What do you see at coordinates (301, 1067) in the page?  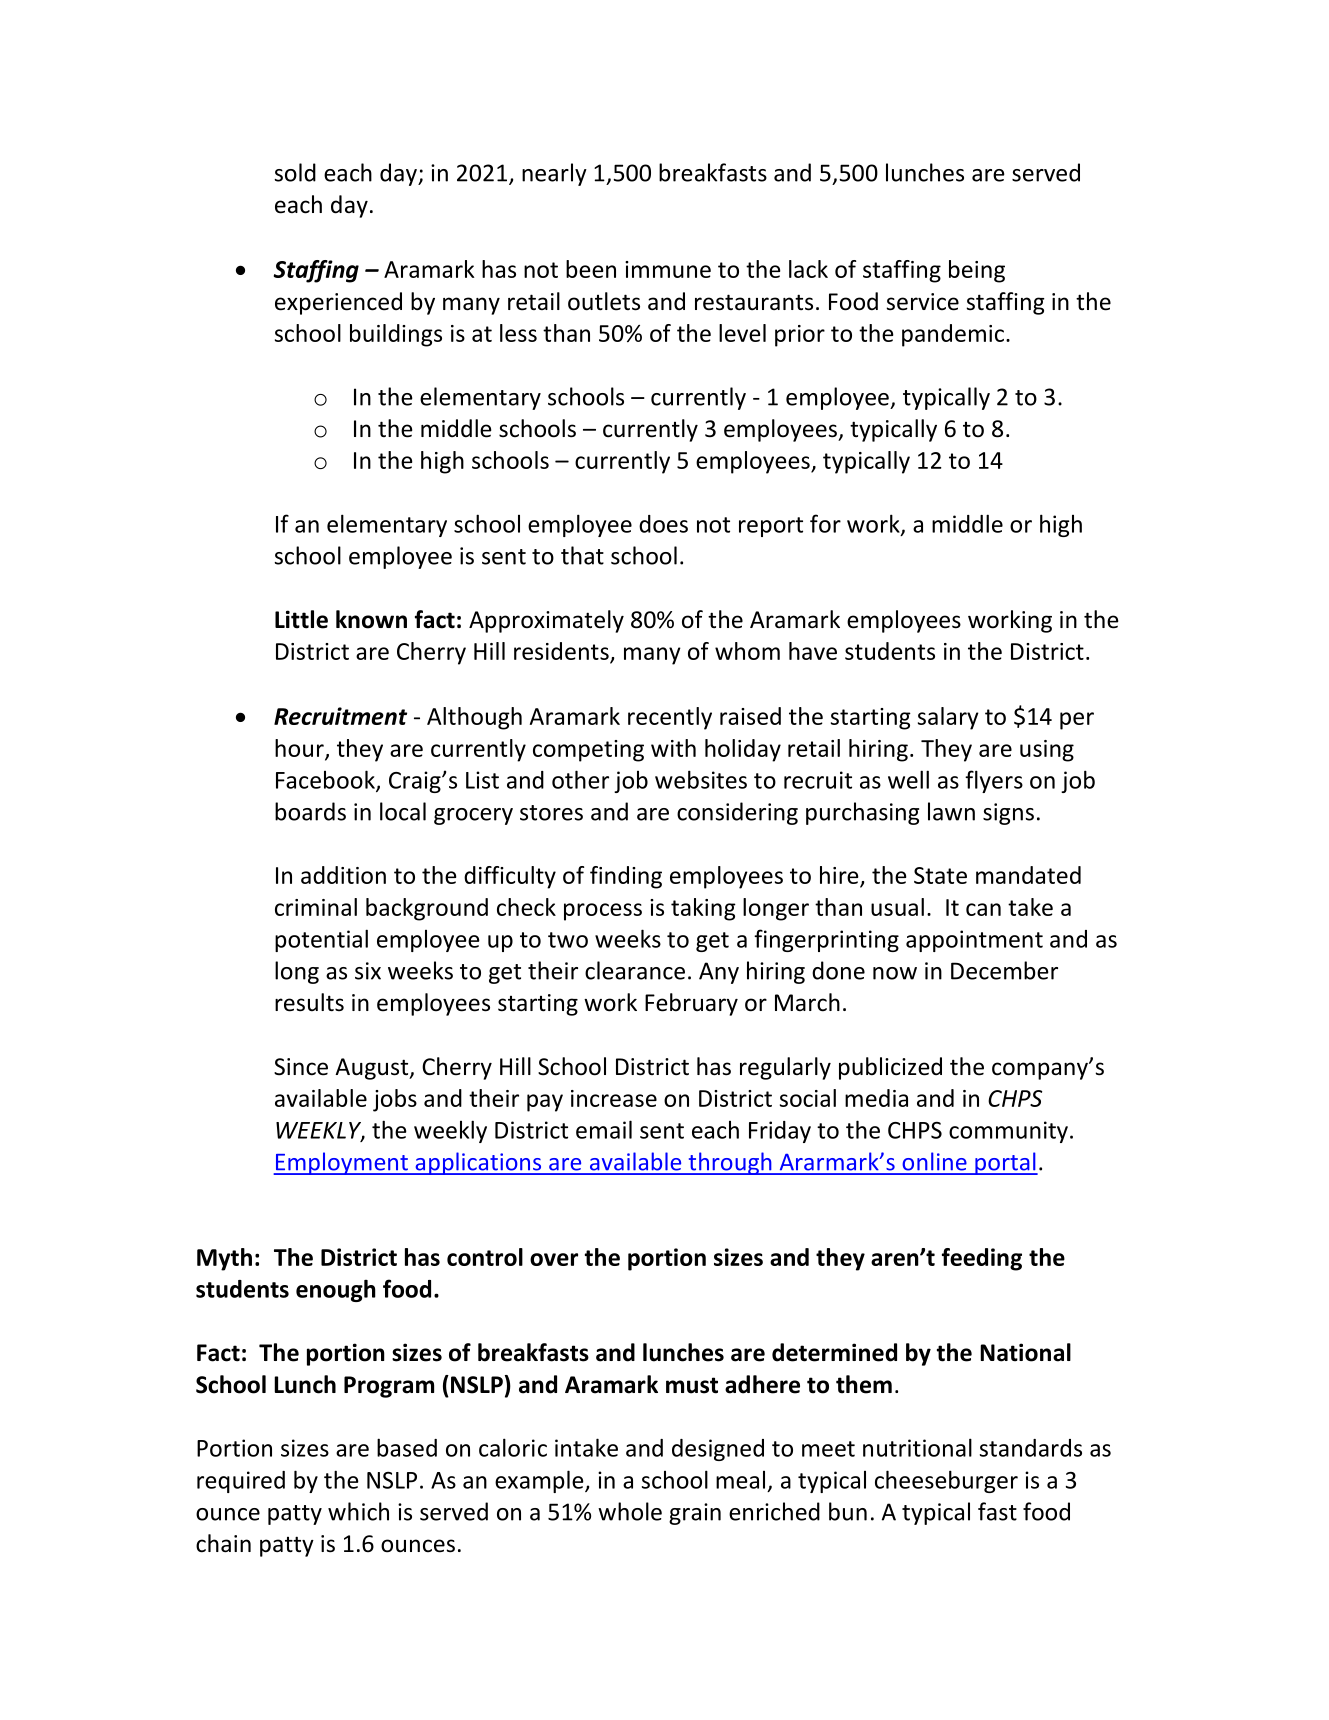 I see `Since` at bounding box center [301, 1067].
